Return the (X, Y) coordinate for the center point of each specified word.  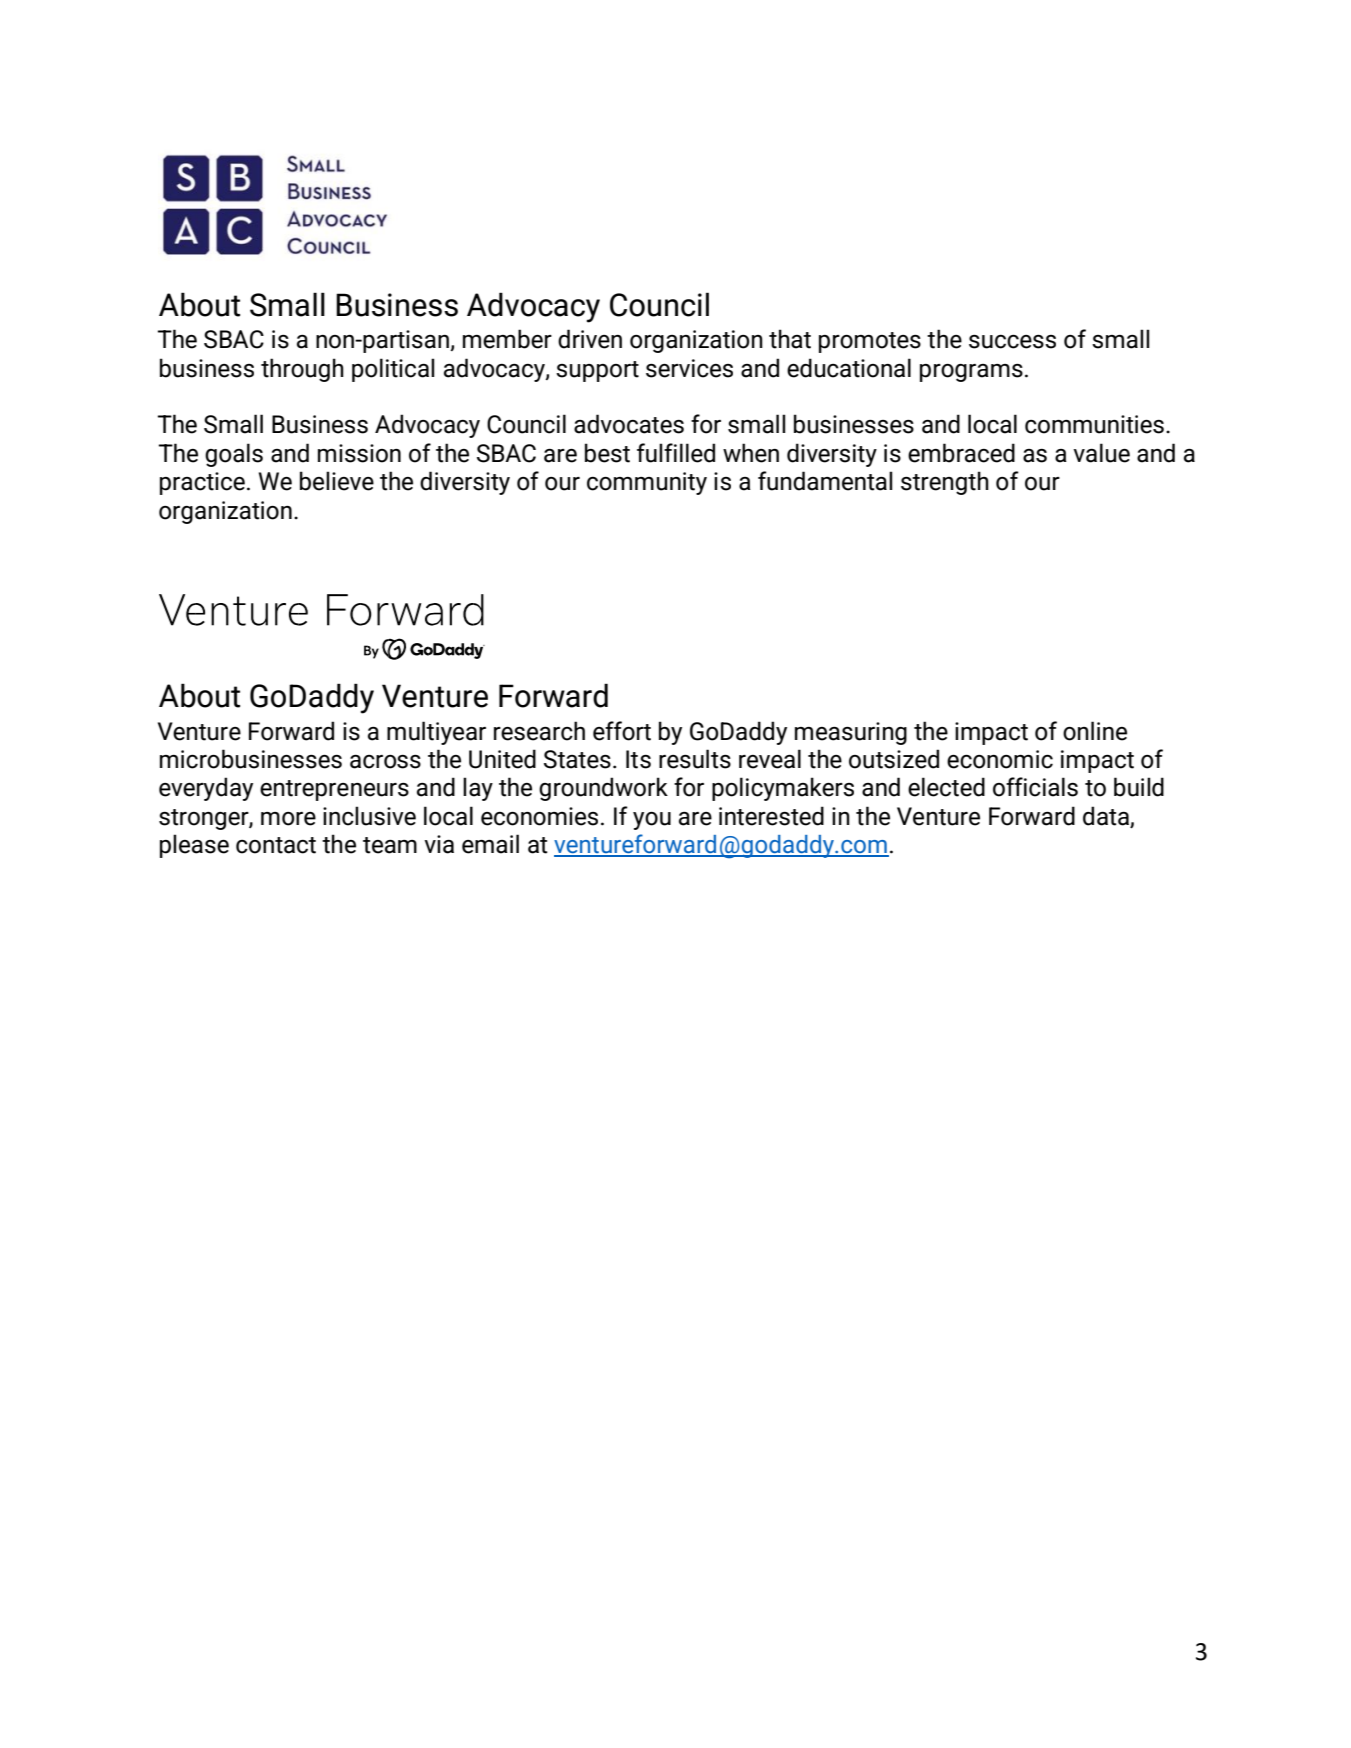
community (647, 483)
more (288, 819)
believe (337, 481)
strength (945, 483)
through (302, 370)
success (1012, 342)
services (689, 368)
